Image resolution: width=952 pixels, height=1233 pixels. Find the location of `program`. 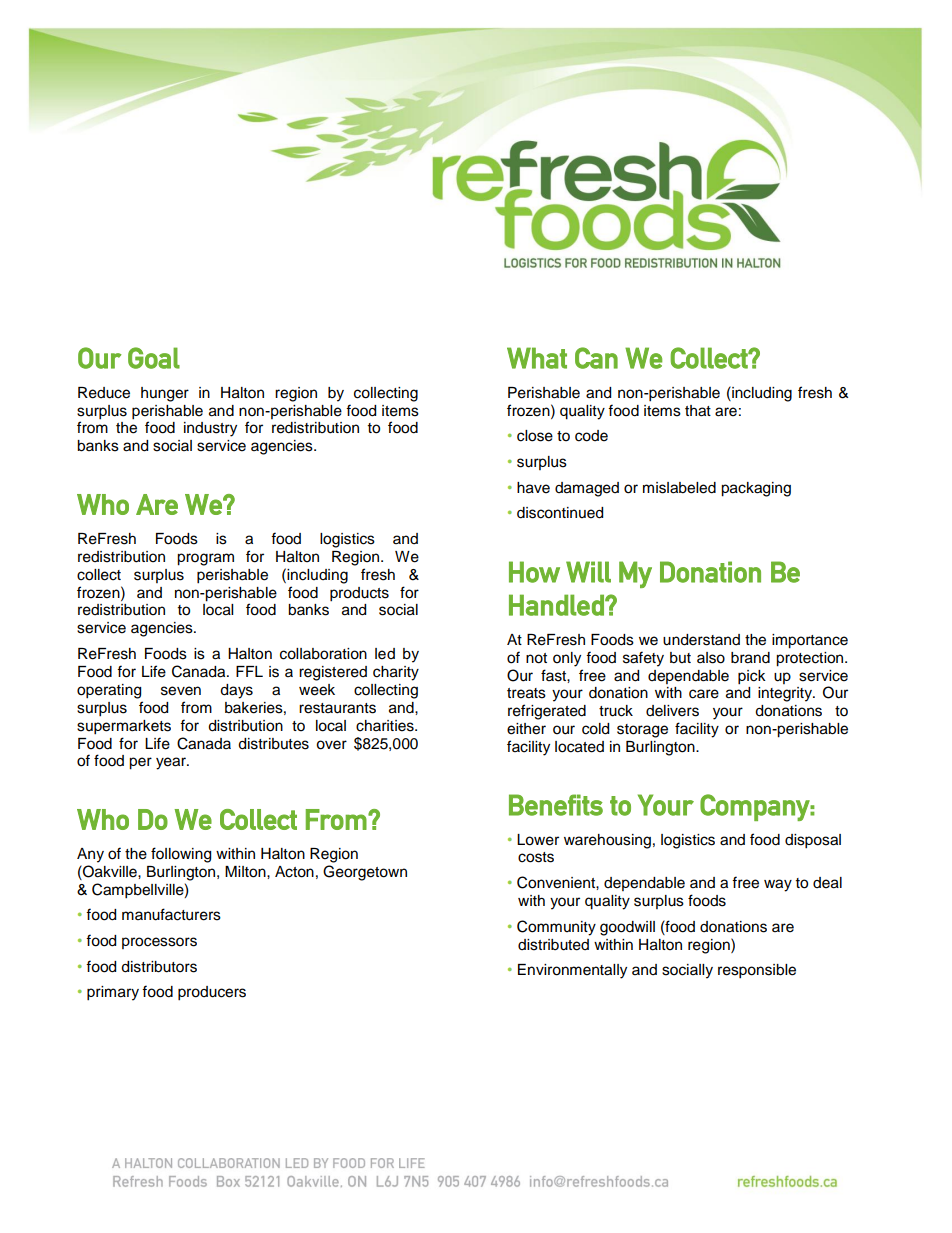

program is located at coordinates (205, 559).
